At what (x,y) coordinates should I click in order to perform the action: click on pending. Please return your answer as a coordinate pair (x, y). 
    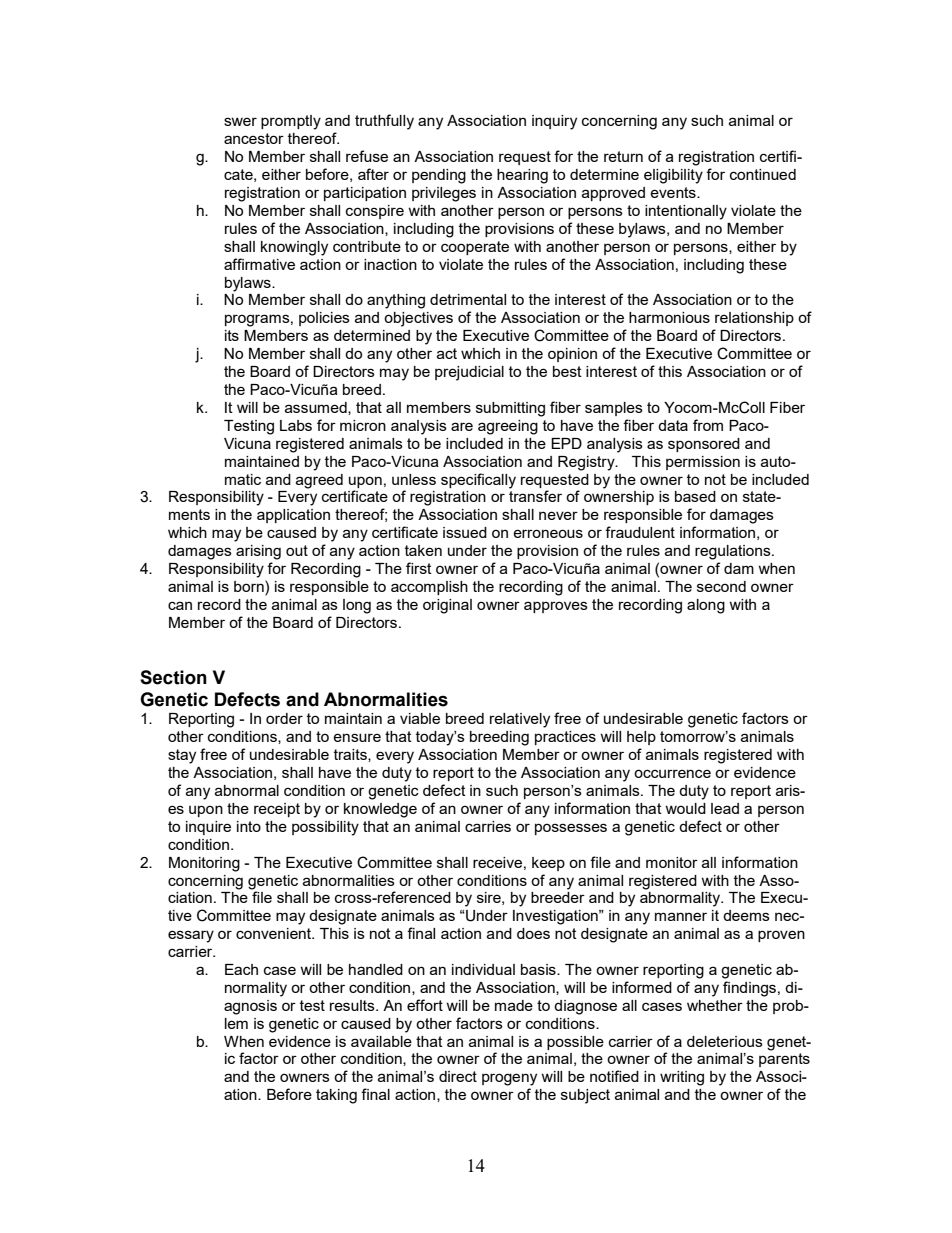
    Looking at the image, I should click on (439, 176).
